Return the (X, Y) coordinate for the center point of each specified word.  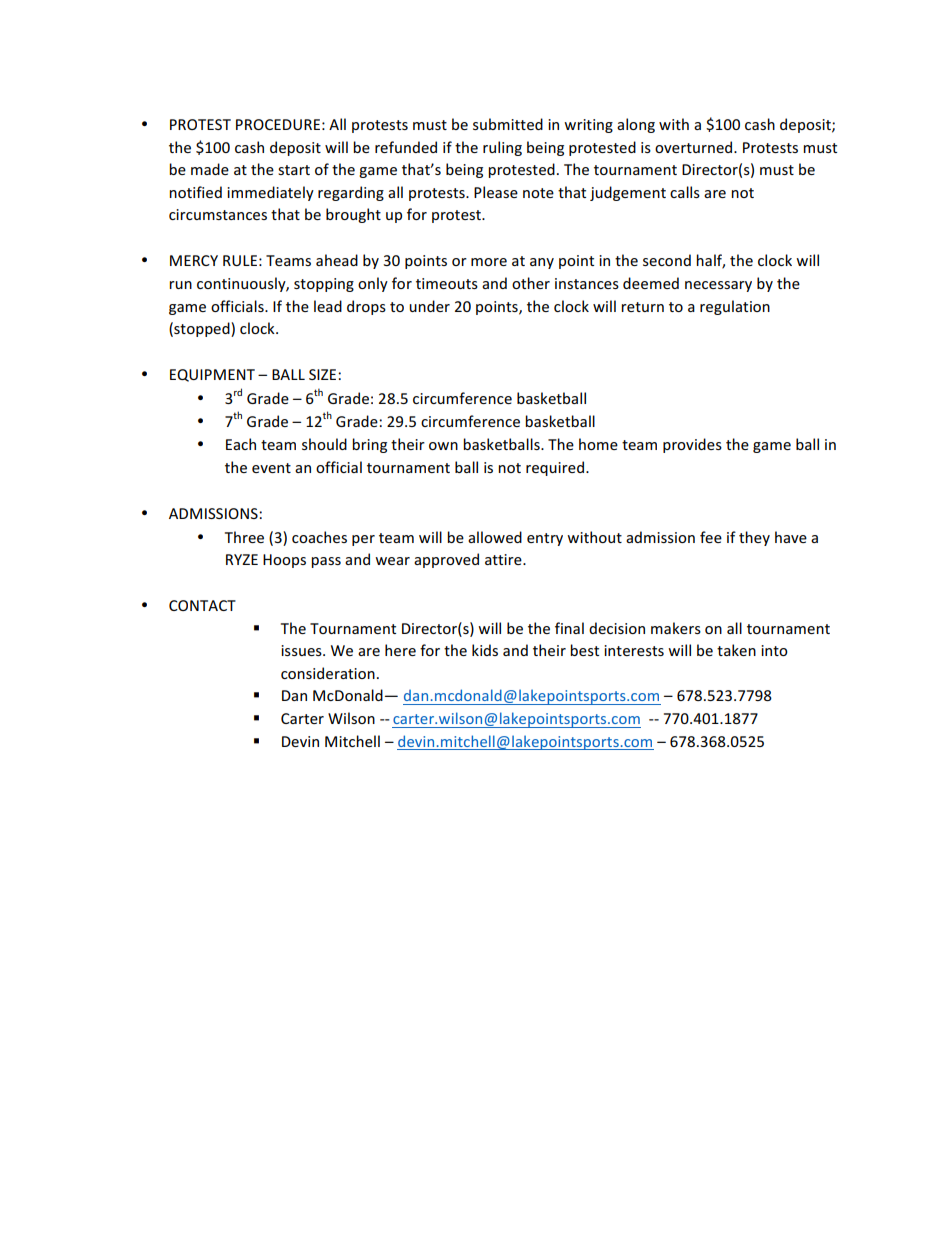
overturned (695, 147)
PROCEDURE (278, 124)
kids (485, 650)
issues (302, 650)
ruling (502, 148)
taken (736, 650)
